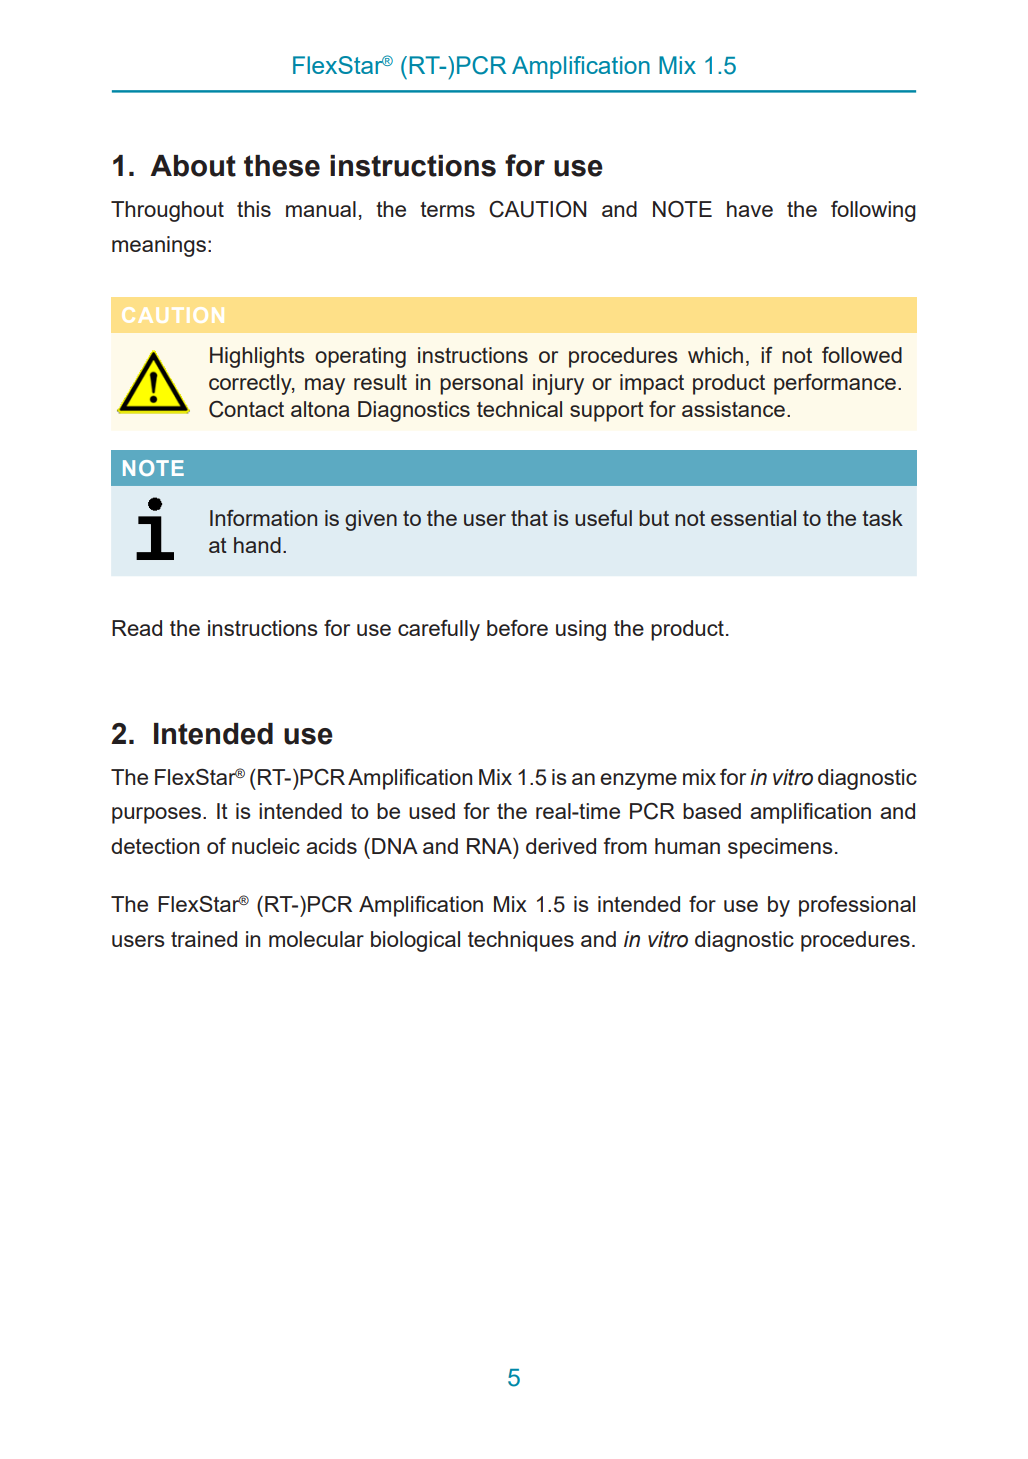 Image resolution: width=1028 pixels, height=1459 pixels. What do you see at coordinates (204, 939) in the screenshot?
I see `trained` at bounding box center [204, 939].
